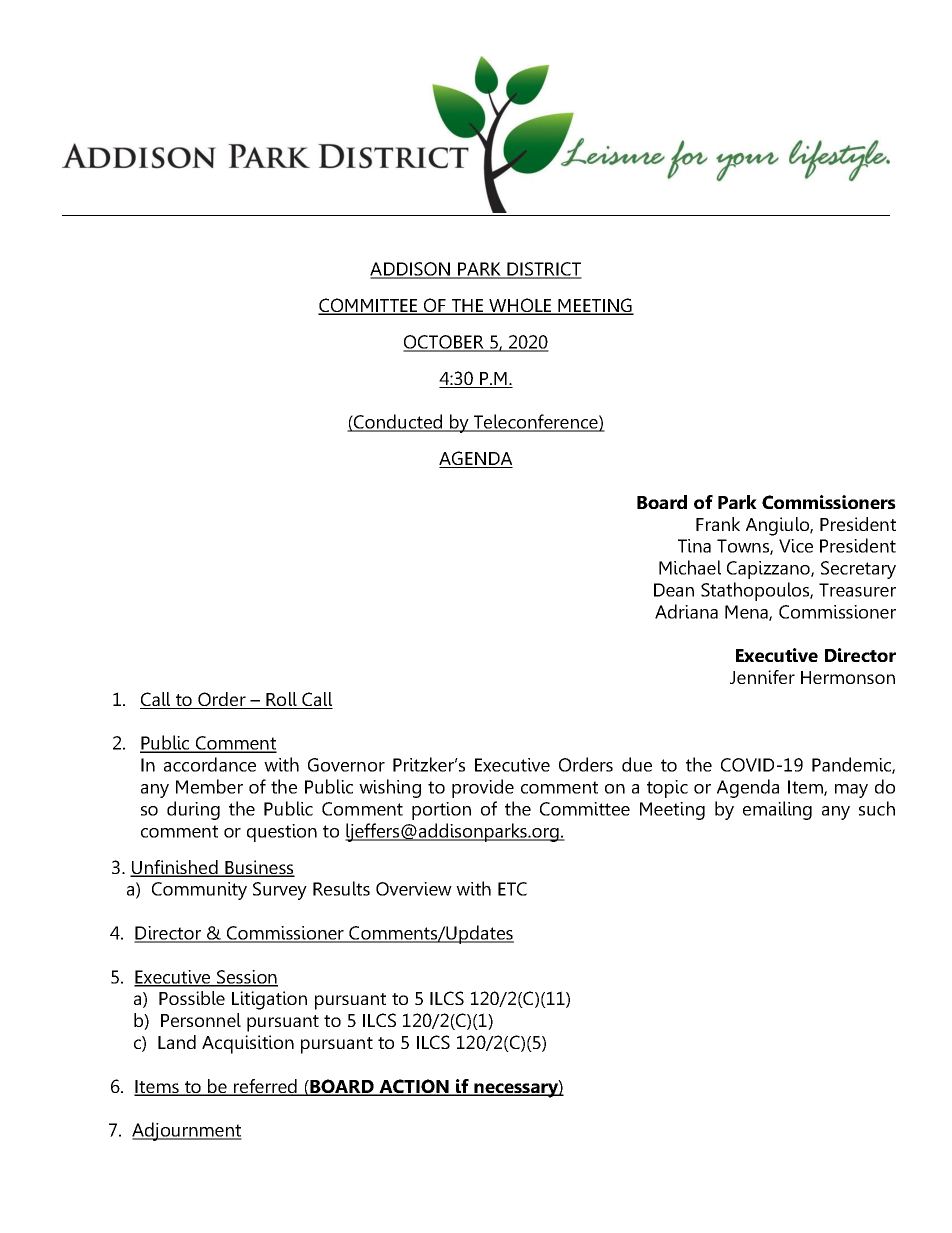  Describe the element at coordinates (265, 1087) in the screenshot. I see `referred` at that location.
